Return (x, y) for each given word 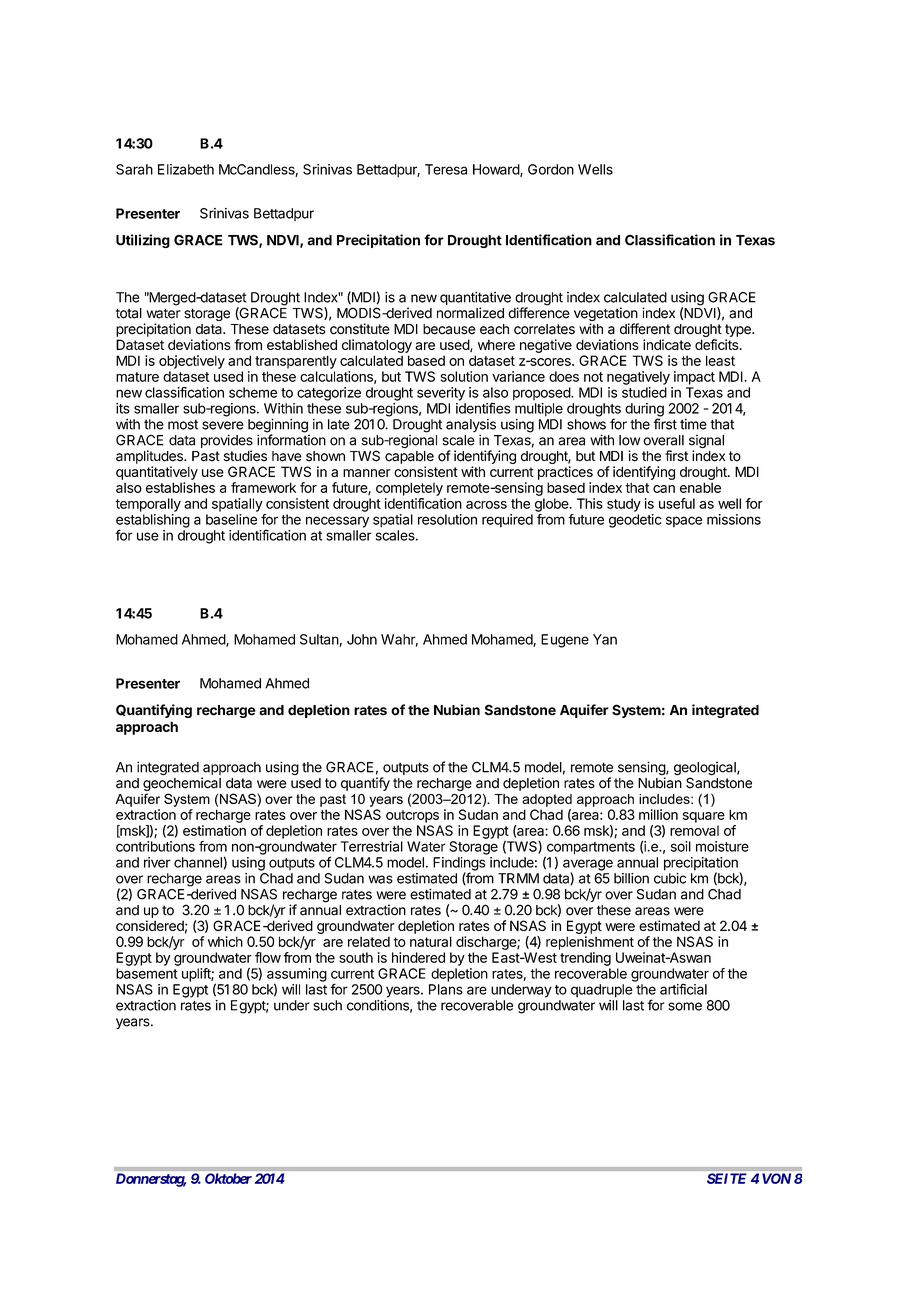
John (362, 639)
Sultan (320, 640)
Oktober (228, 1178)
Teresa (446, 169)
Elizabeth (186, 169)
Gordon (551, 169)
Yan (605, 639)
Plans (446, 989)
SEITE (727, 1178)
